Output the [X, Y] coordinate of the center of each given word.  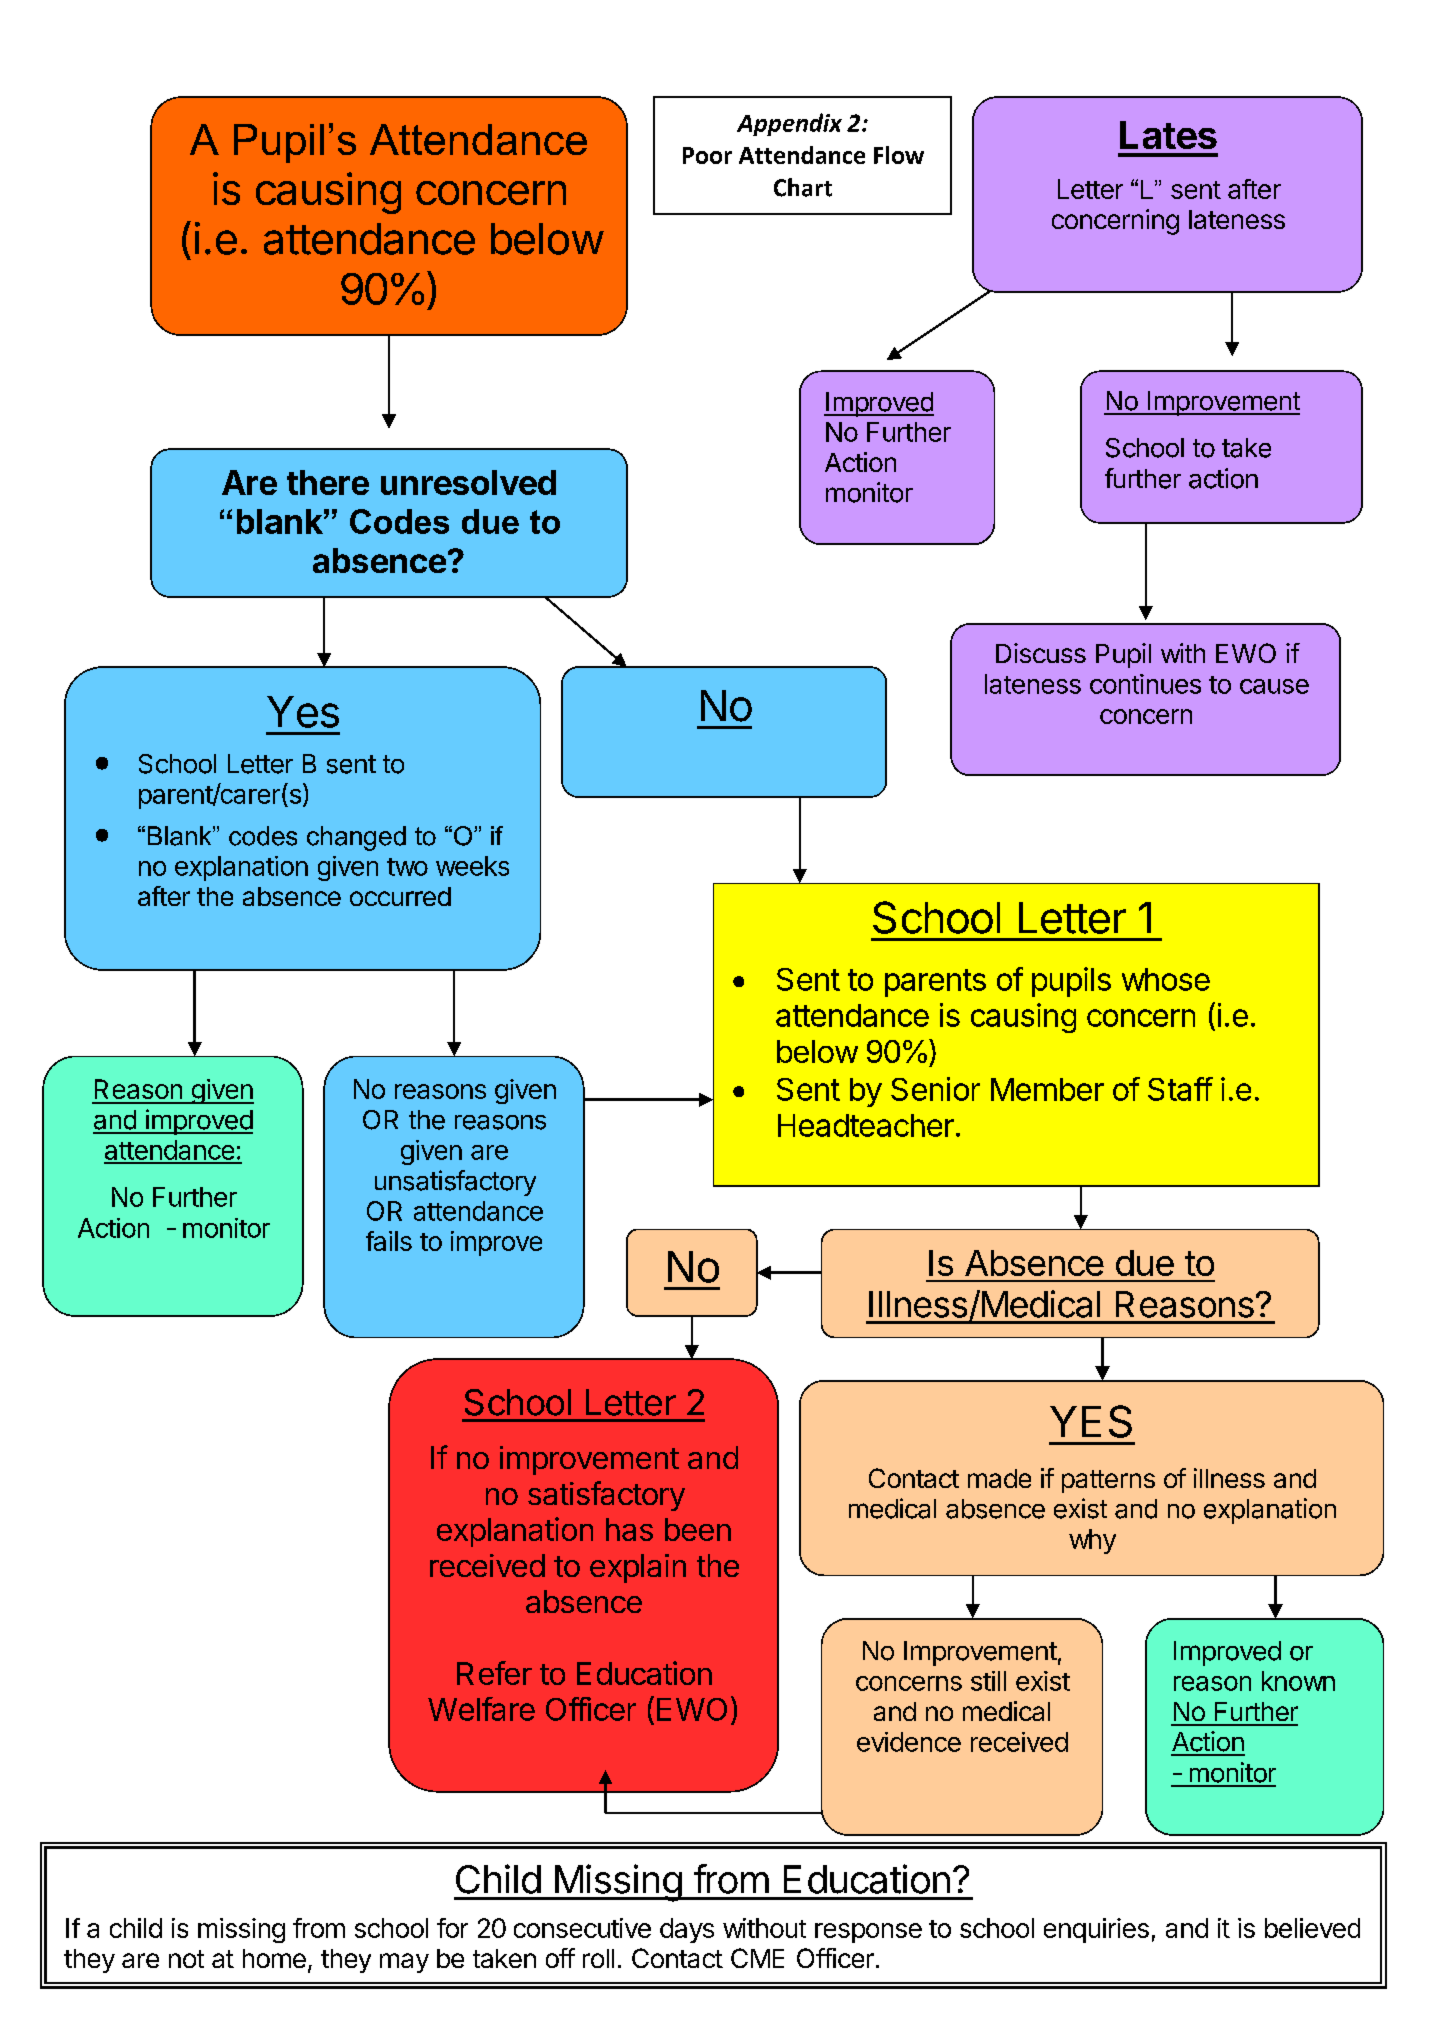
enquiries [1096, 1930]
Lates [1168, 135]
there [328, 482]
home [274, 1958]
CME [757, 1958]
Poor [707, 155]
